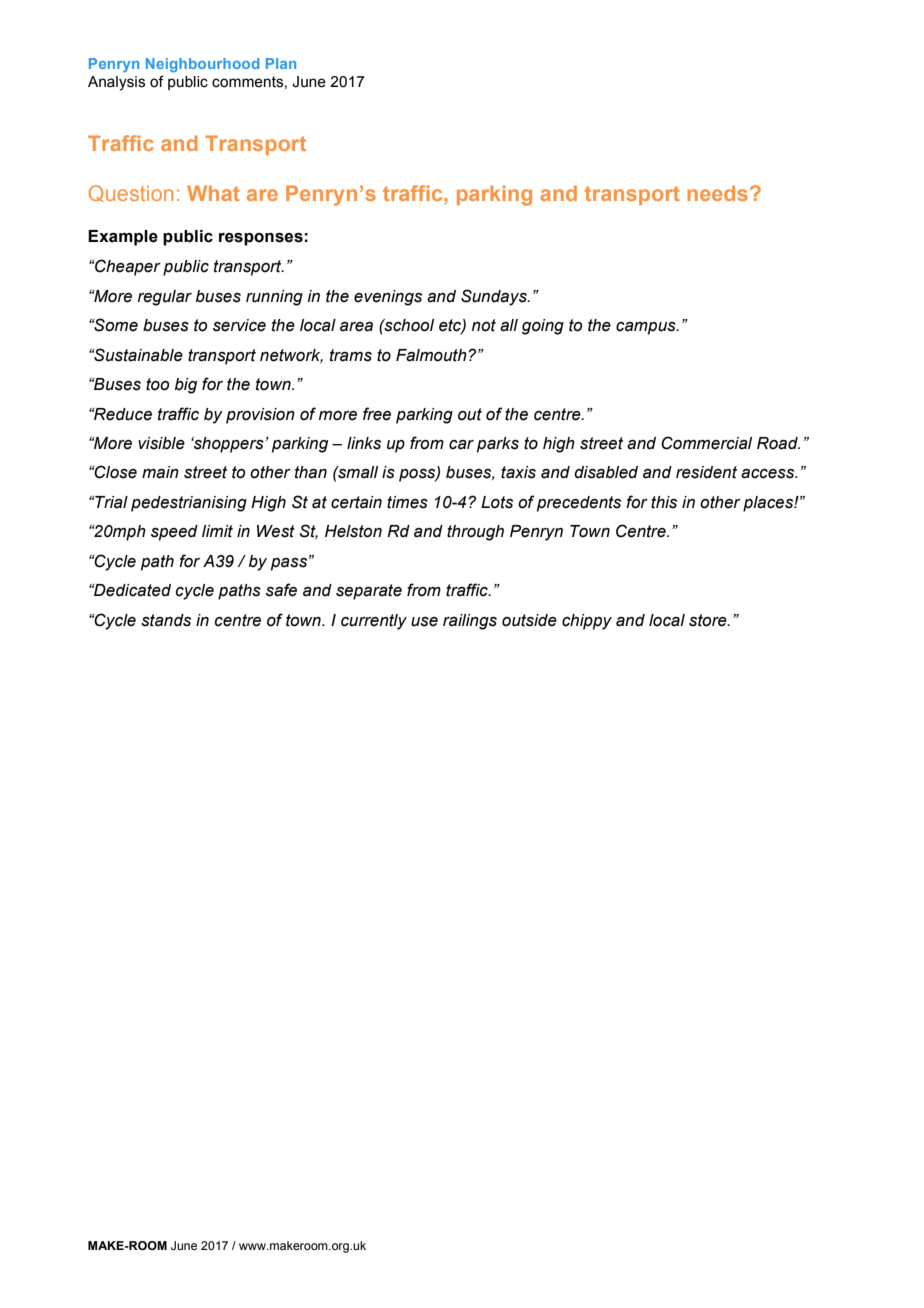 This screenshot has height=1308, width=924. Describe the element at coordinates (202, 65) in the screenshot. I see `Neighbourhood` at that location.
